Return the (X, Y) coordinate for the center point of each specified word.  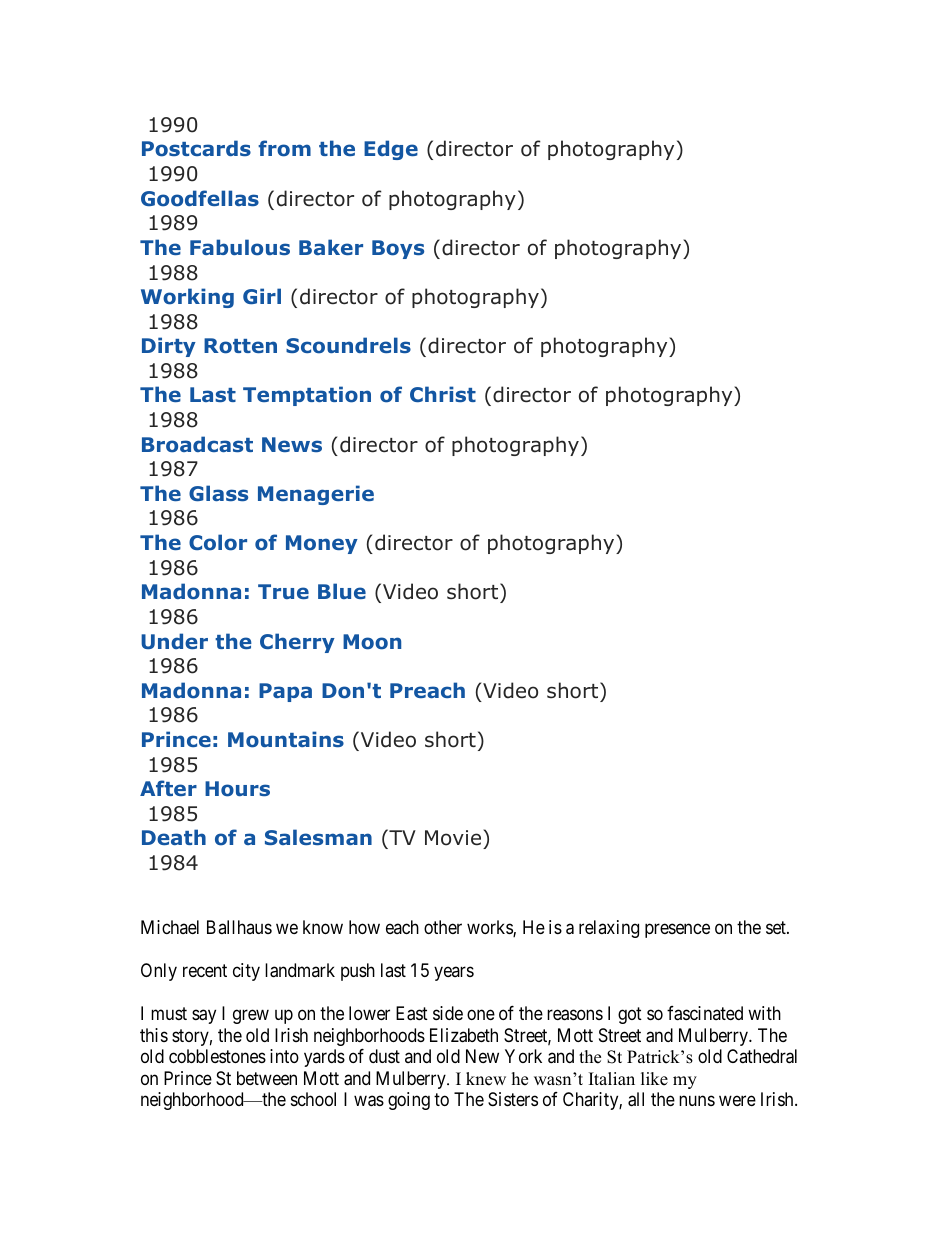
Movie (454, 839)
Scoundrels (348, 345)
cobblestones (217, 1056)
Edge (391, 150)
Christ (443, 394)
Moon (372, 642)
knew (486, 1079)
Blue (342, 591)
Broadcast (197, 444)
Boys (398, 249)
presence (677, 931)
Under (174, 641)
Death (174, 837)
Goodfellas (200, 198)
